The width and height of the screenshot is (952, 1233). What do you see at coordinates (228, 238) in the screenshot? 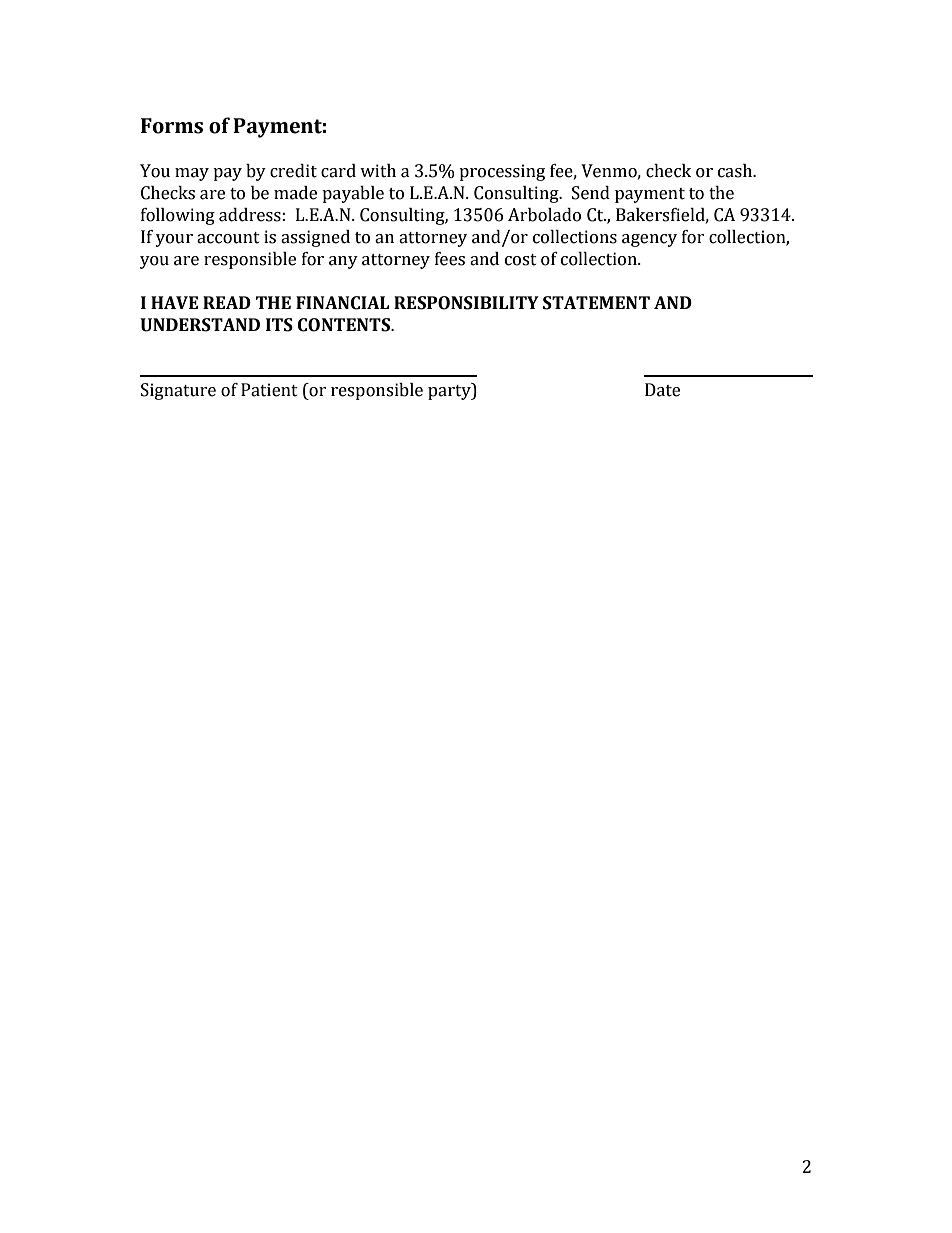
I see `account` at bounding box center [228, 238].
